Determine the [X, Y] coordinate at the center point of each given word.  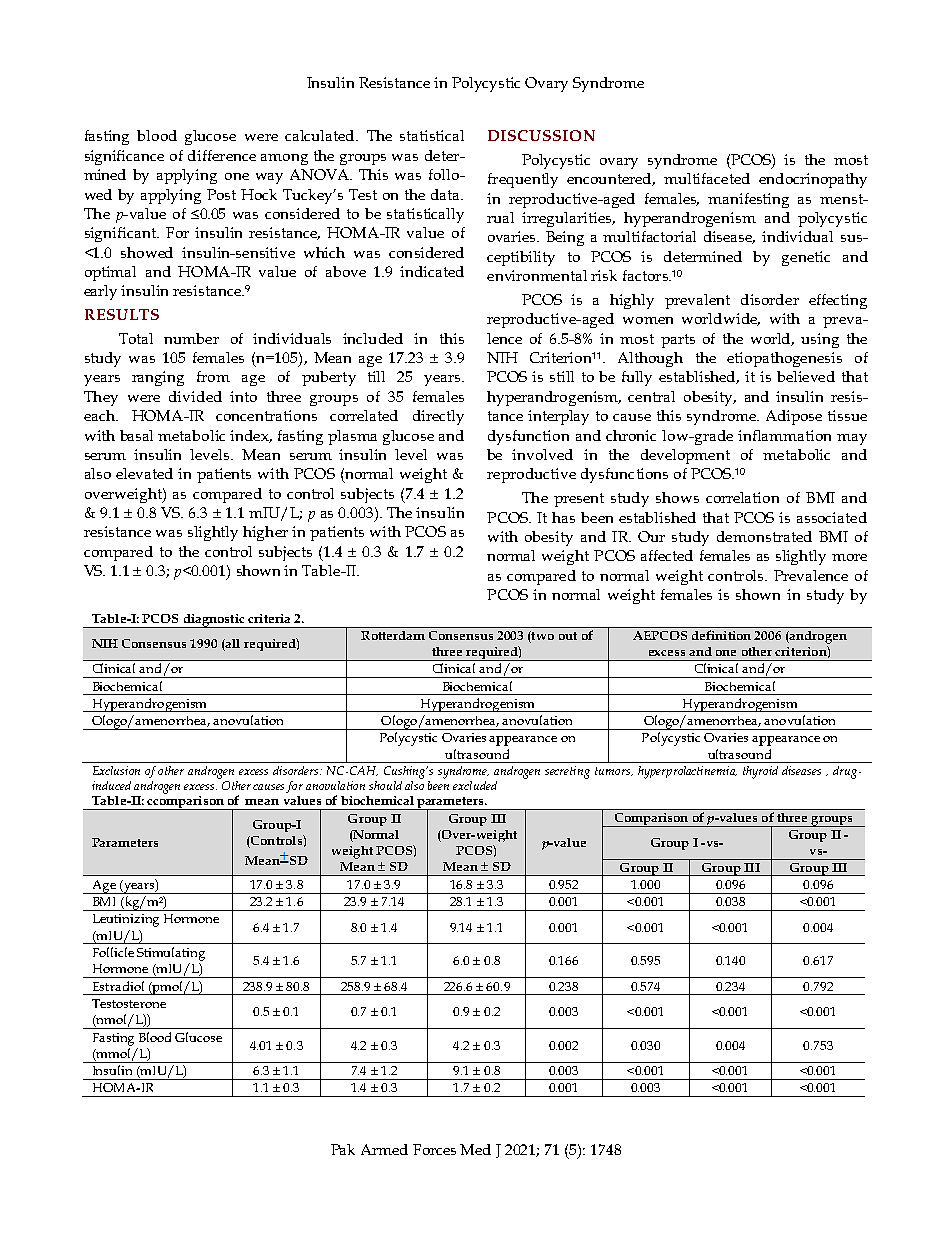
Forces [434, 1149]
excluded [475, 785]
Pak [343, 1149]
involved [542, 454]
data [447, 194]
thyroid [760, 772]
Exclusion [116, 770]
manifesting [748, 200]
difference [222, 155]
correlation [742, 497]
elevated [144, 473]
